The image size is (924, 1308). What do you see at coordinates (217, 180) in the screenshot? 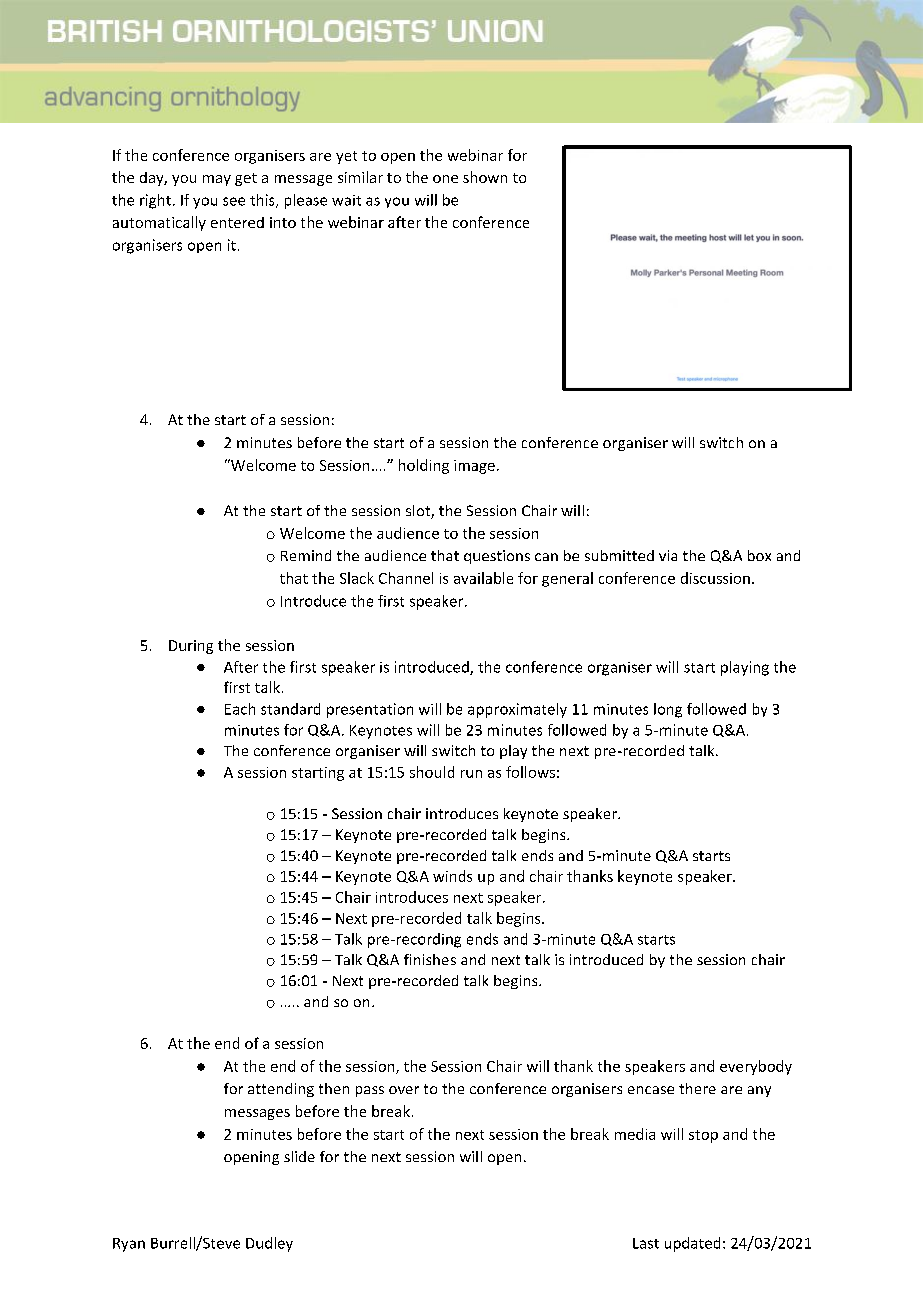
I see `may` at bounding box center [217, 180].
